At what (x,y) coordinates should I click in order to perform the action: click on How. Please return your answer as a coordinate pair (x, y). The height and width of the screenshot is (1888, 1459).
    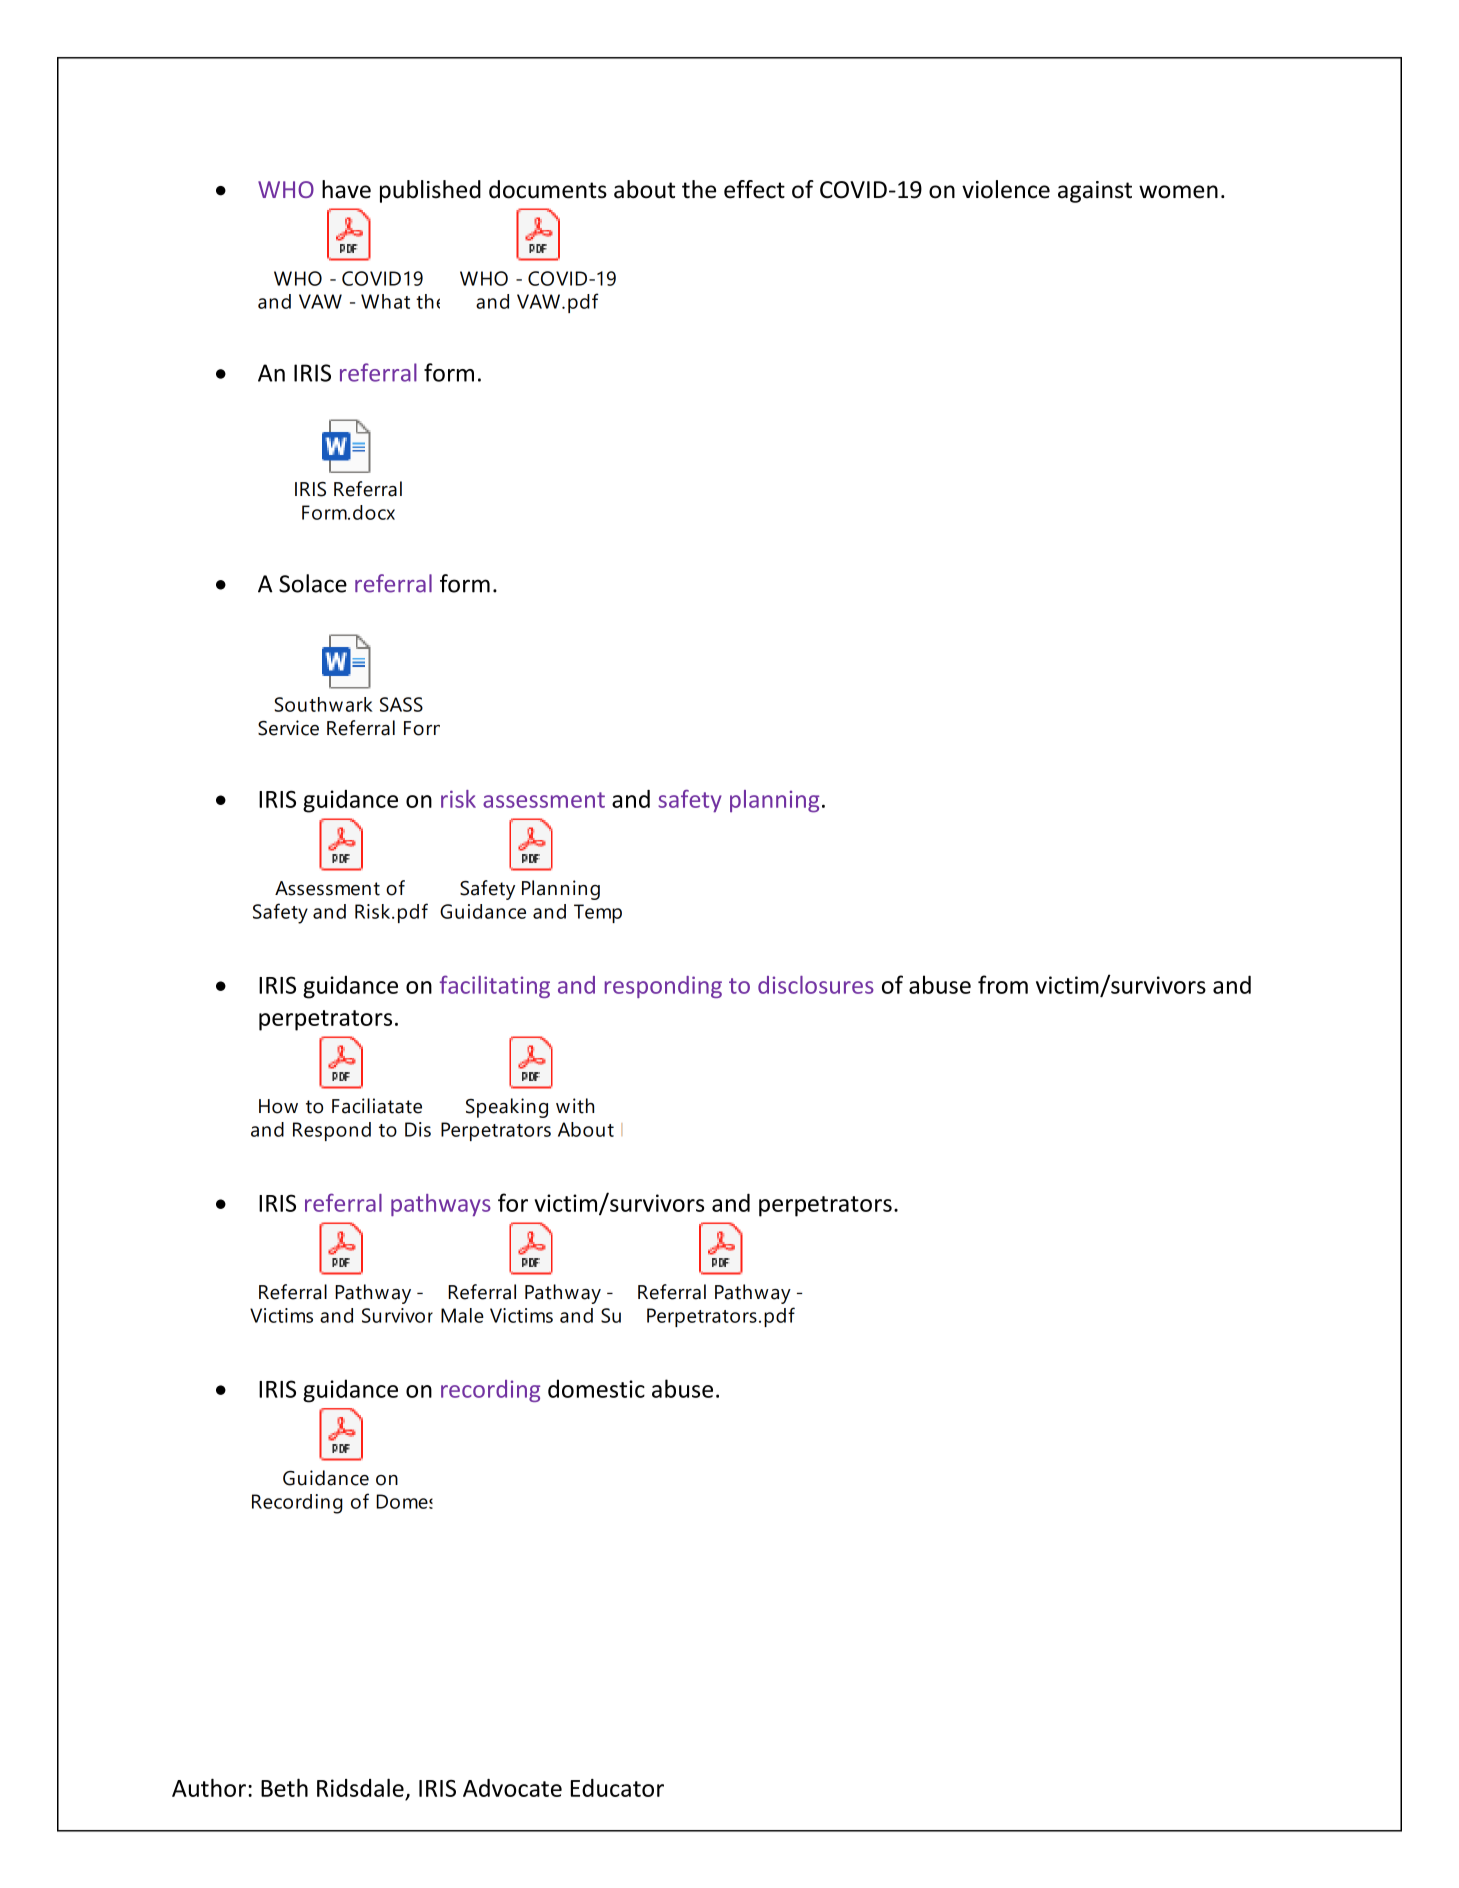
    Looking at the image, I should click on (278, 1106).
